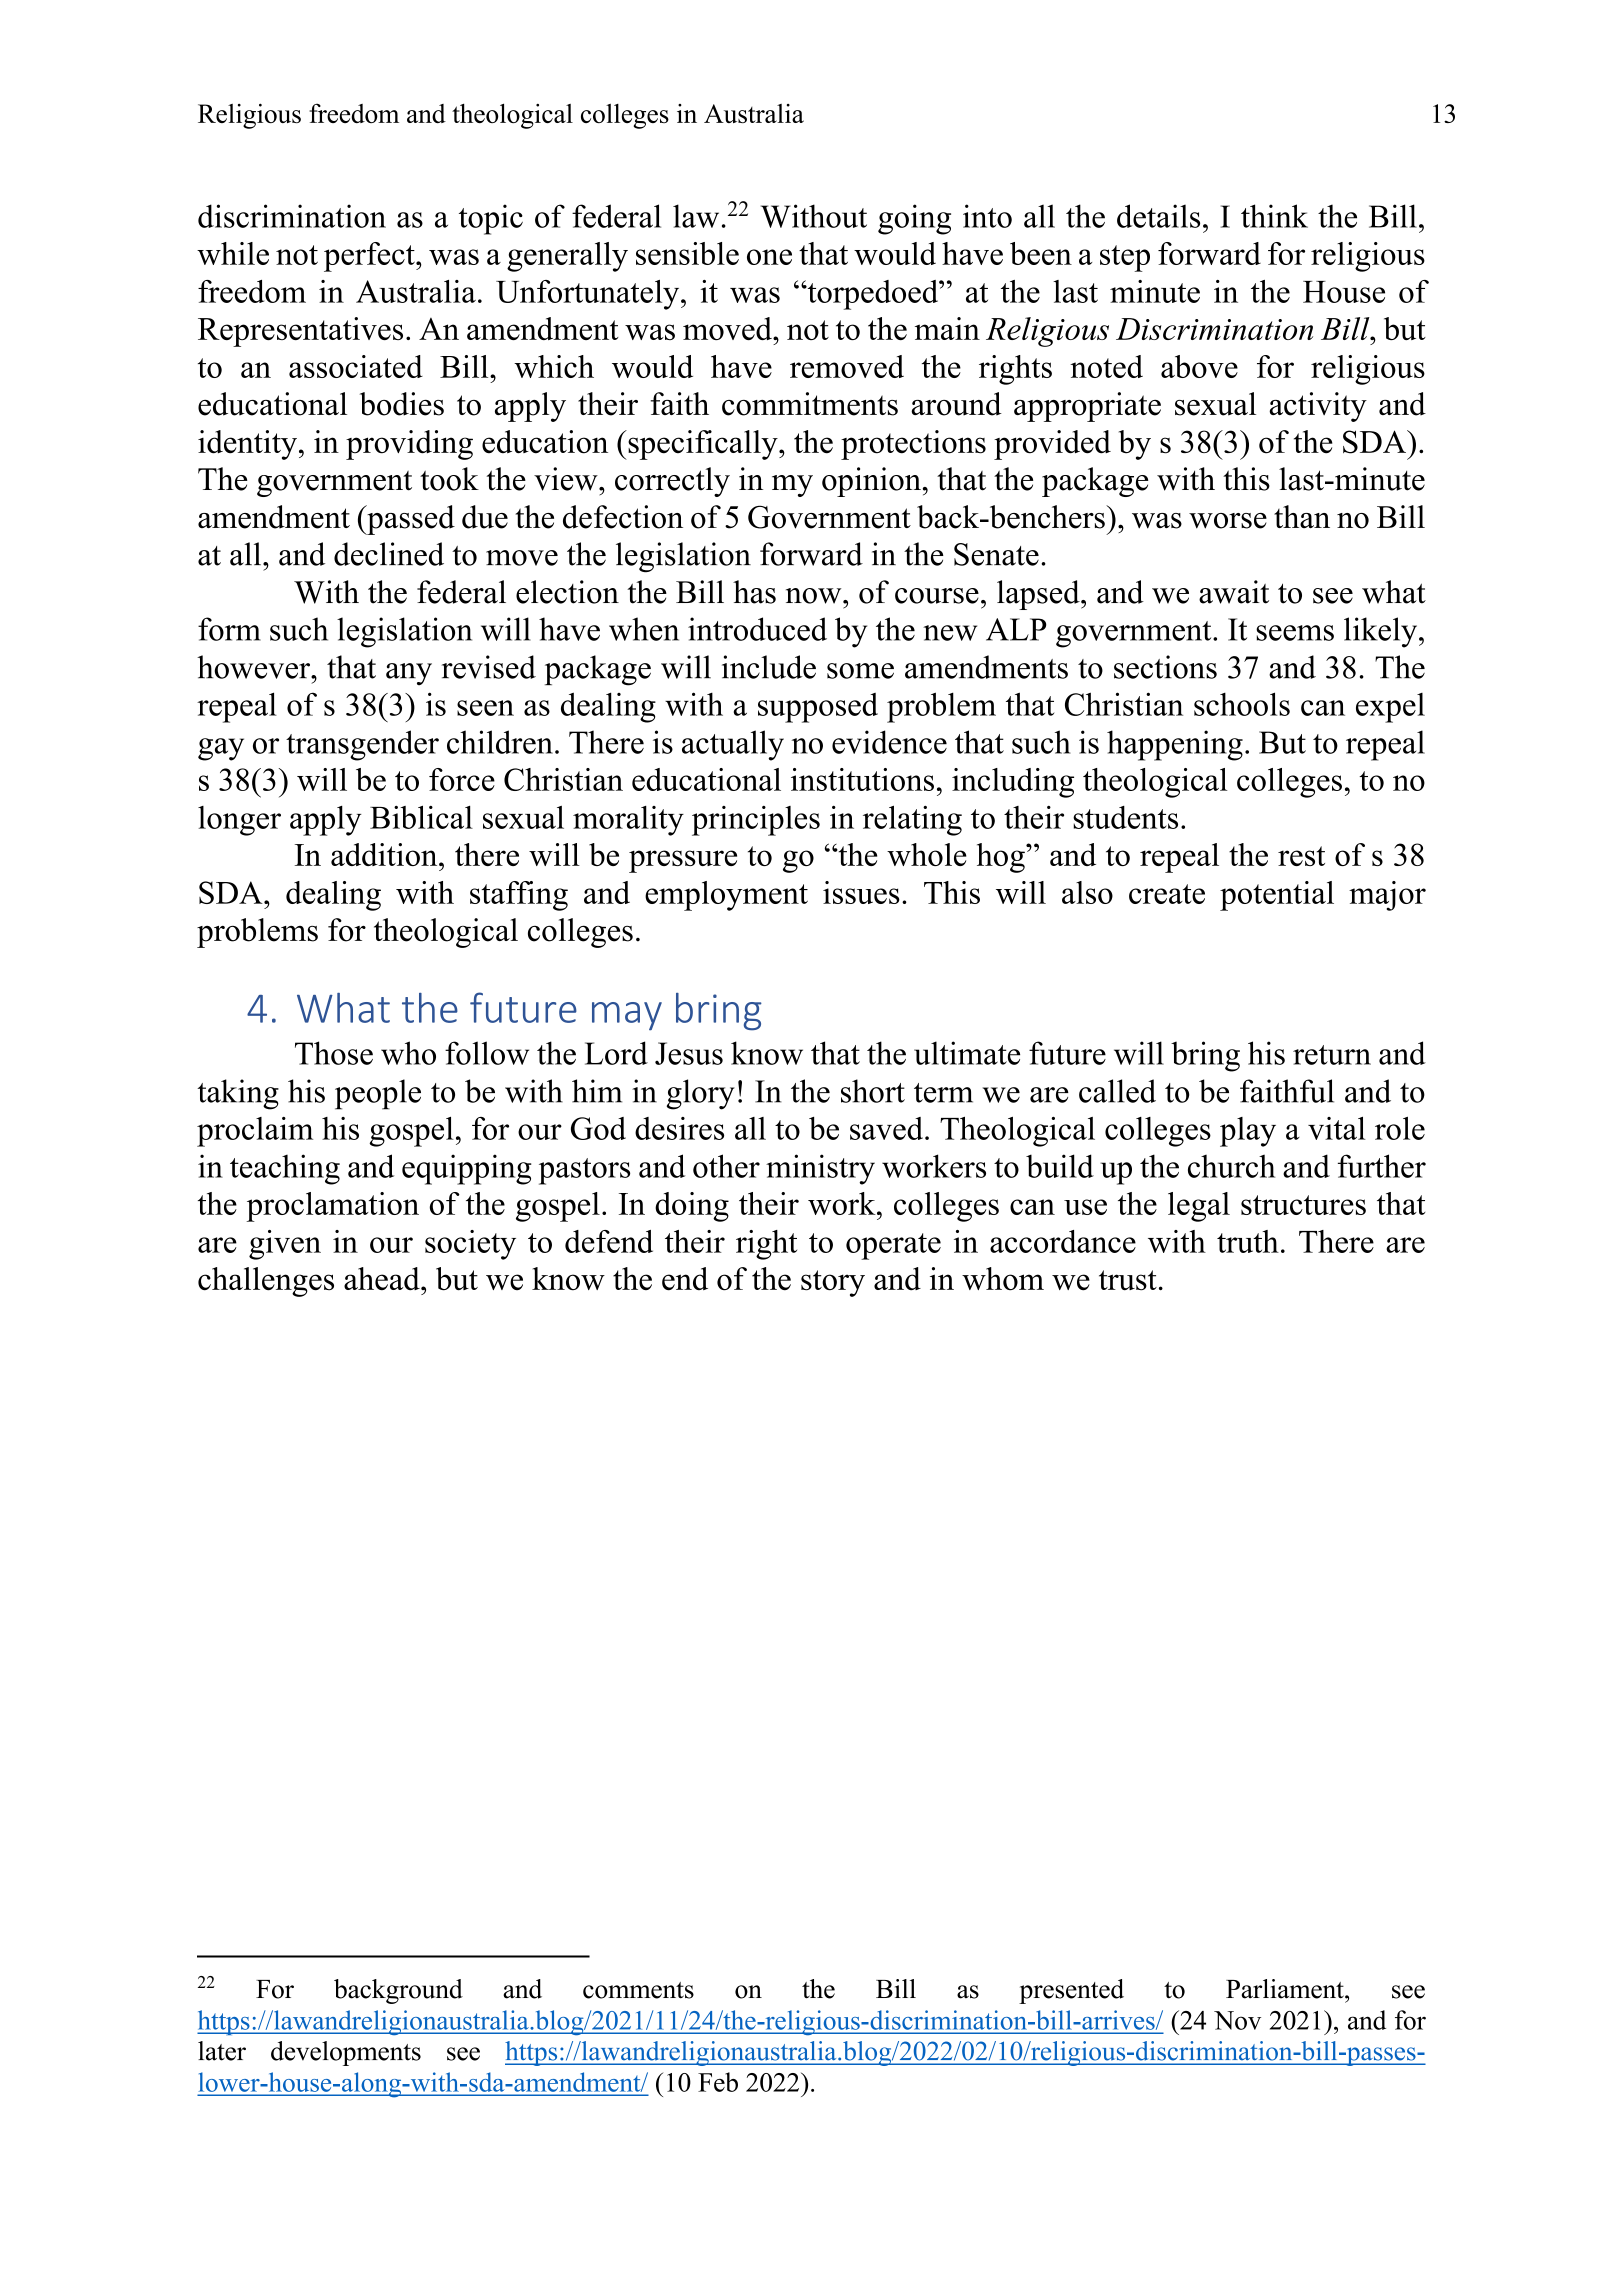 The image size is (1621, 2292). Describe the element at coordinates (769, 257) in the document. I see `one` at that location.
